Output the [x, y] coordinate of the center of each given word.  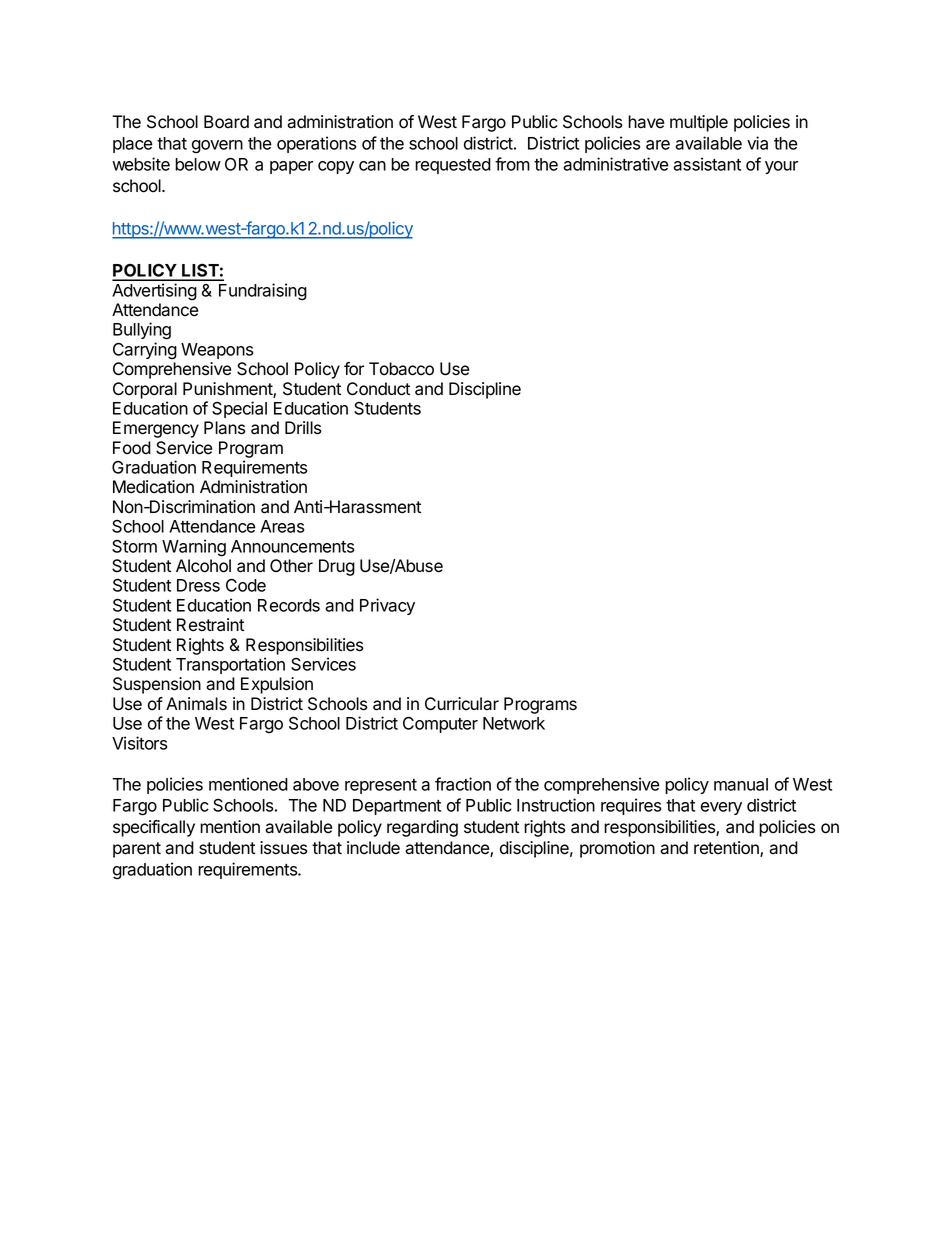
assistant [707, 164]
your [781, 167]
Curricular [462, 704]
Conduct [378, 389]
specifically [154, 828]
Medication [153, 487]
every [721, 808]
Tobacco [401, 369]
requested [453, 166]
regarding [422, 828]
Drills [303, 428]
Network [514, 723]
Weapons [217, 351]
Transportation [230, 665]
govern [217, 147]
